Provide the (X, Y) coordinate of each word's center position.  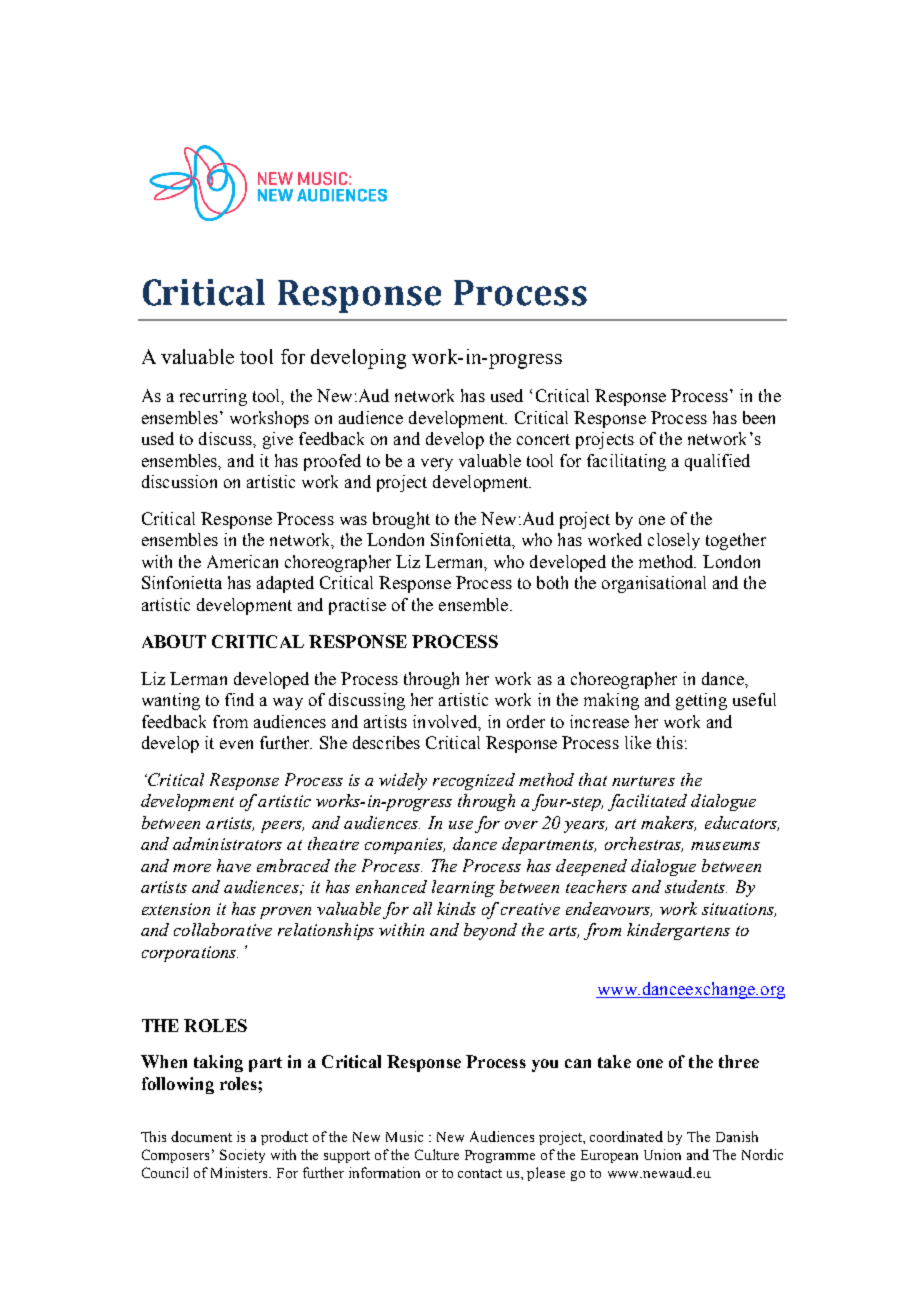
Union (662, 1154)
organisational (654, 584)
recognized (474, 781)
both (552, 582)
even (236, 744)
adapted (285, 584)
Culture (437, 1154)
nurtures (643, 781)
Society (242, 1156)
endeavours (609, 909)
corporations (190, 954)
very (437, 464)
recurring (213, 397)
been (759, 417)
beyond (490, 931)
